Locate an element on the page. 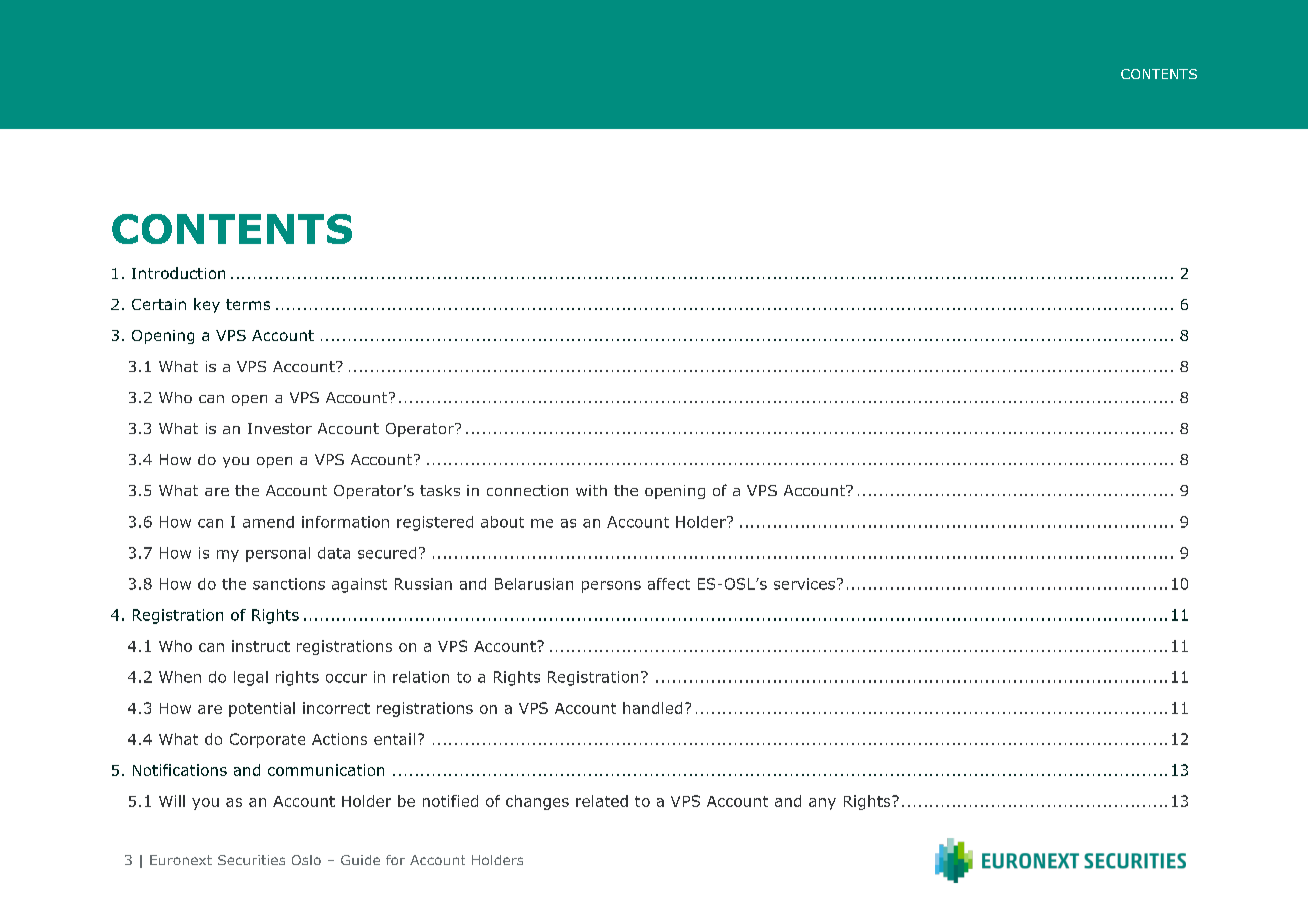 The width and height of the page is (1308, 924). changes is located at coordinates (537, 802).
